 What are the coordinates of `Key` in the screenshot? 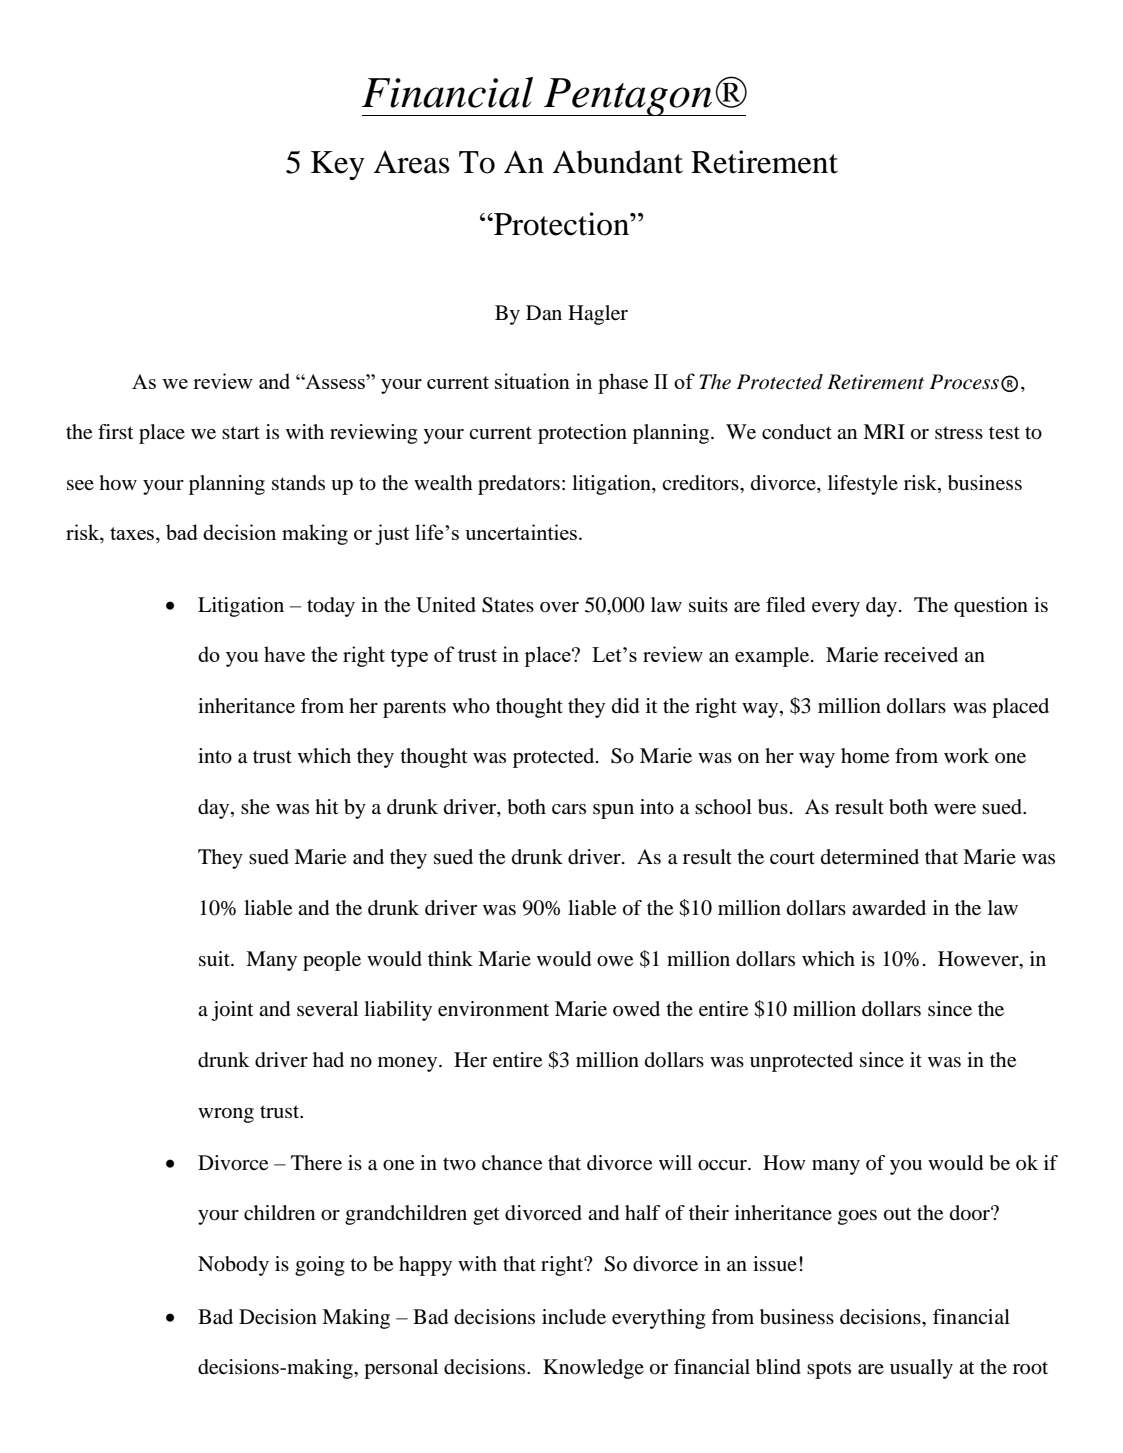 It's located at (338, 165).
